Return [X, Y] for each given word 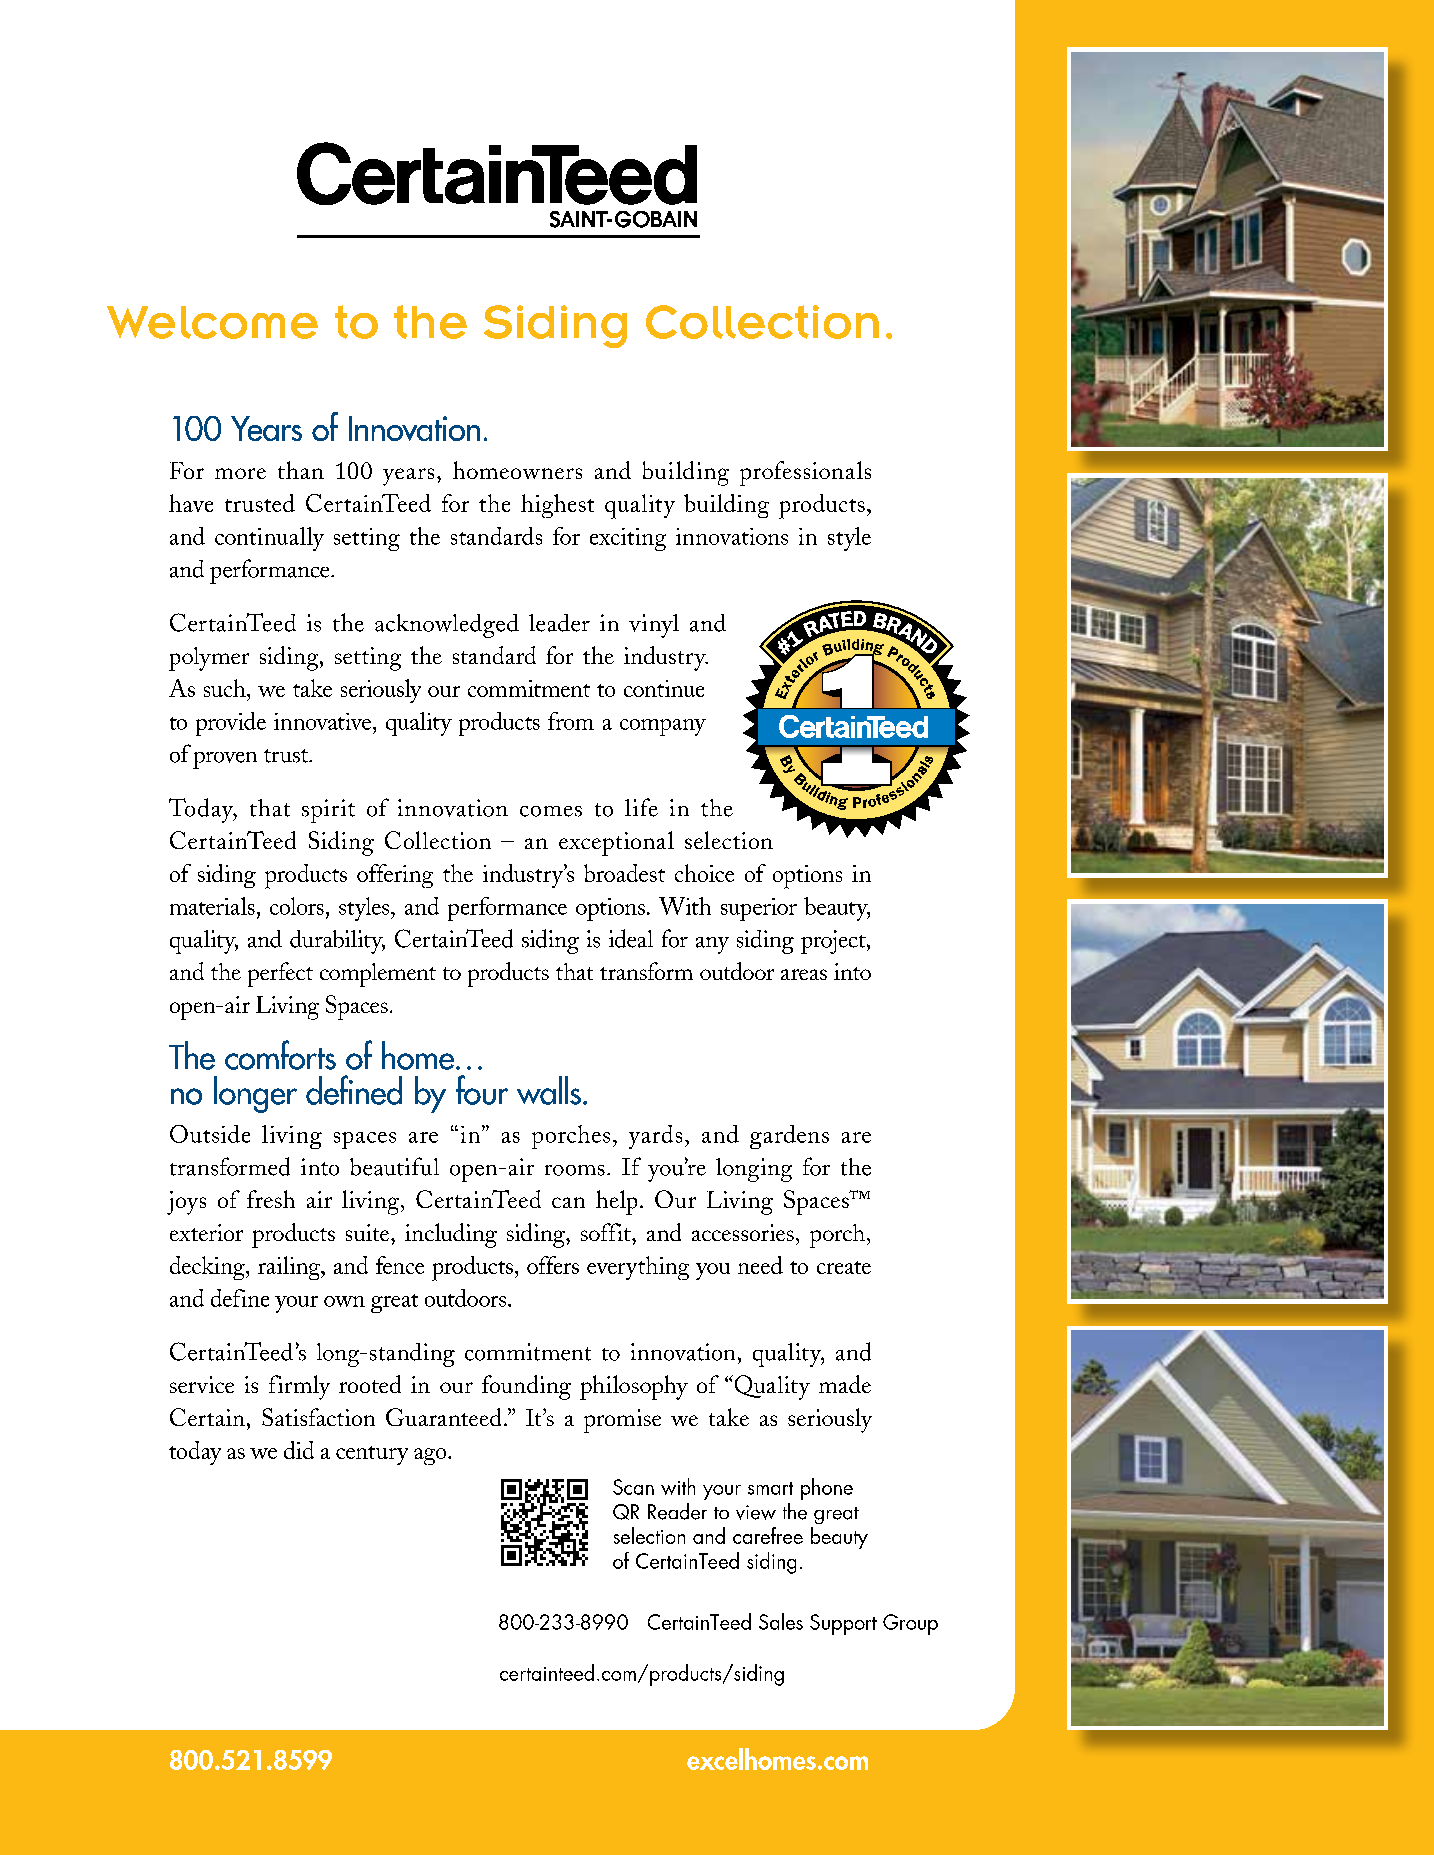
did [299, 1450]
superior [759, 909]
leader [559, 623]
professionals [805, 473]
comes [551, 811]
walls [549, 1090]
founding [526, 1387]
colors [297, 906]
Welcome [212, 322]
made [845, 1384]
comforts [280, 1055]
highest [557, 506]
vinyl [654, 626]
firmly [299, 1387]
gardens [789, 1137]
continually [269, 539]
